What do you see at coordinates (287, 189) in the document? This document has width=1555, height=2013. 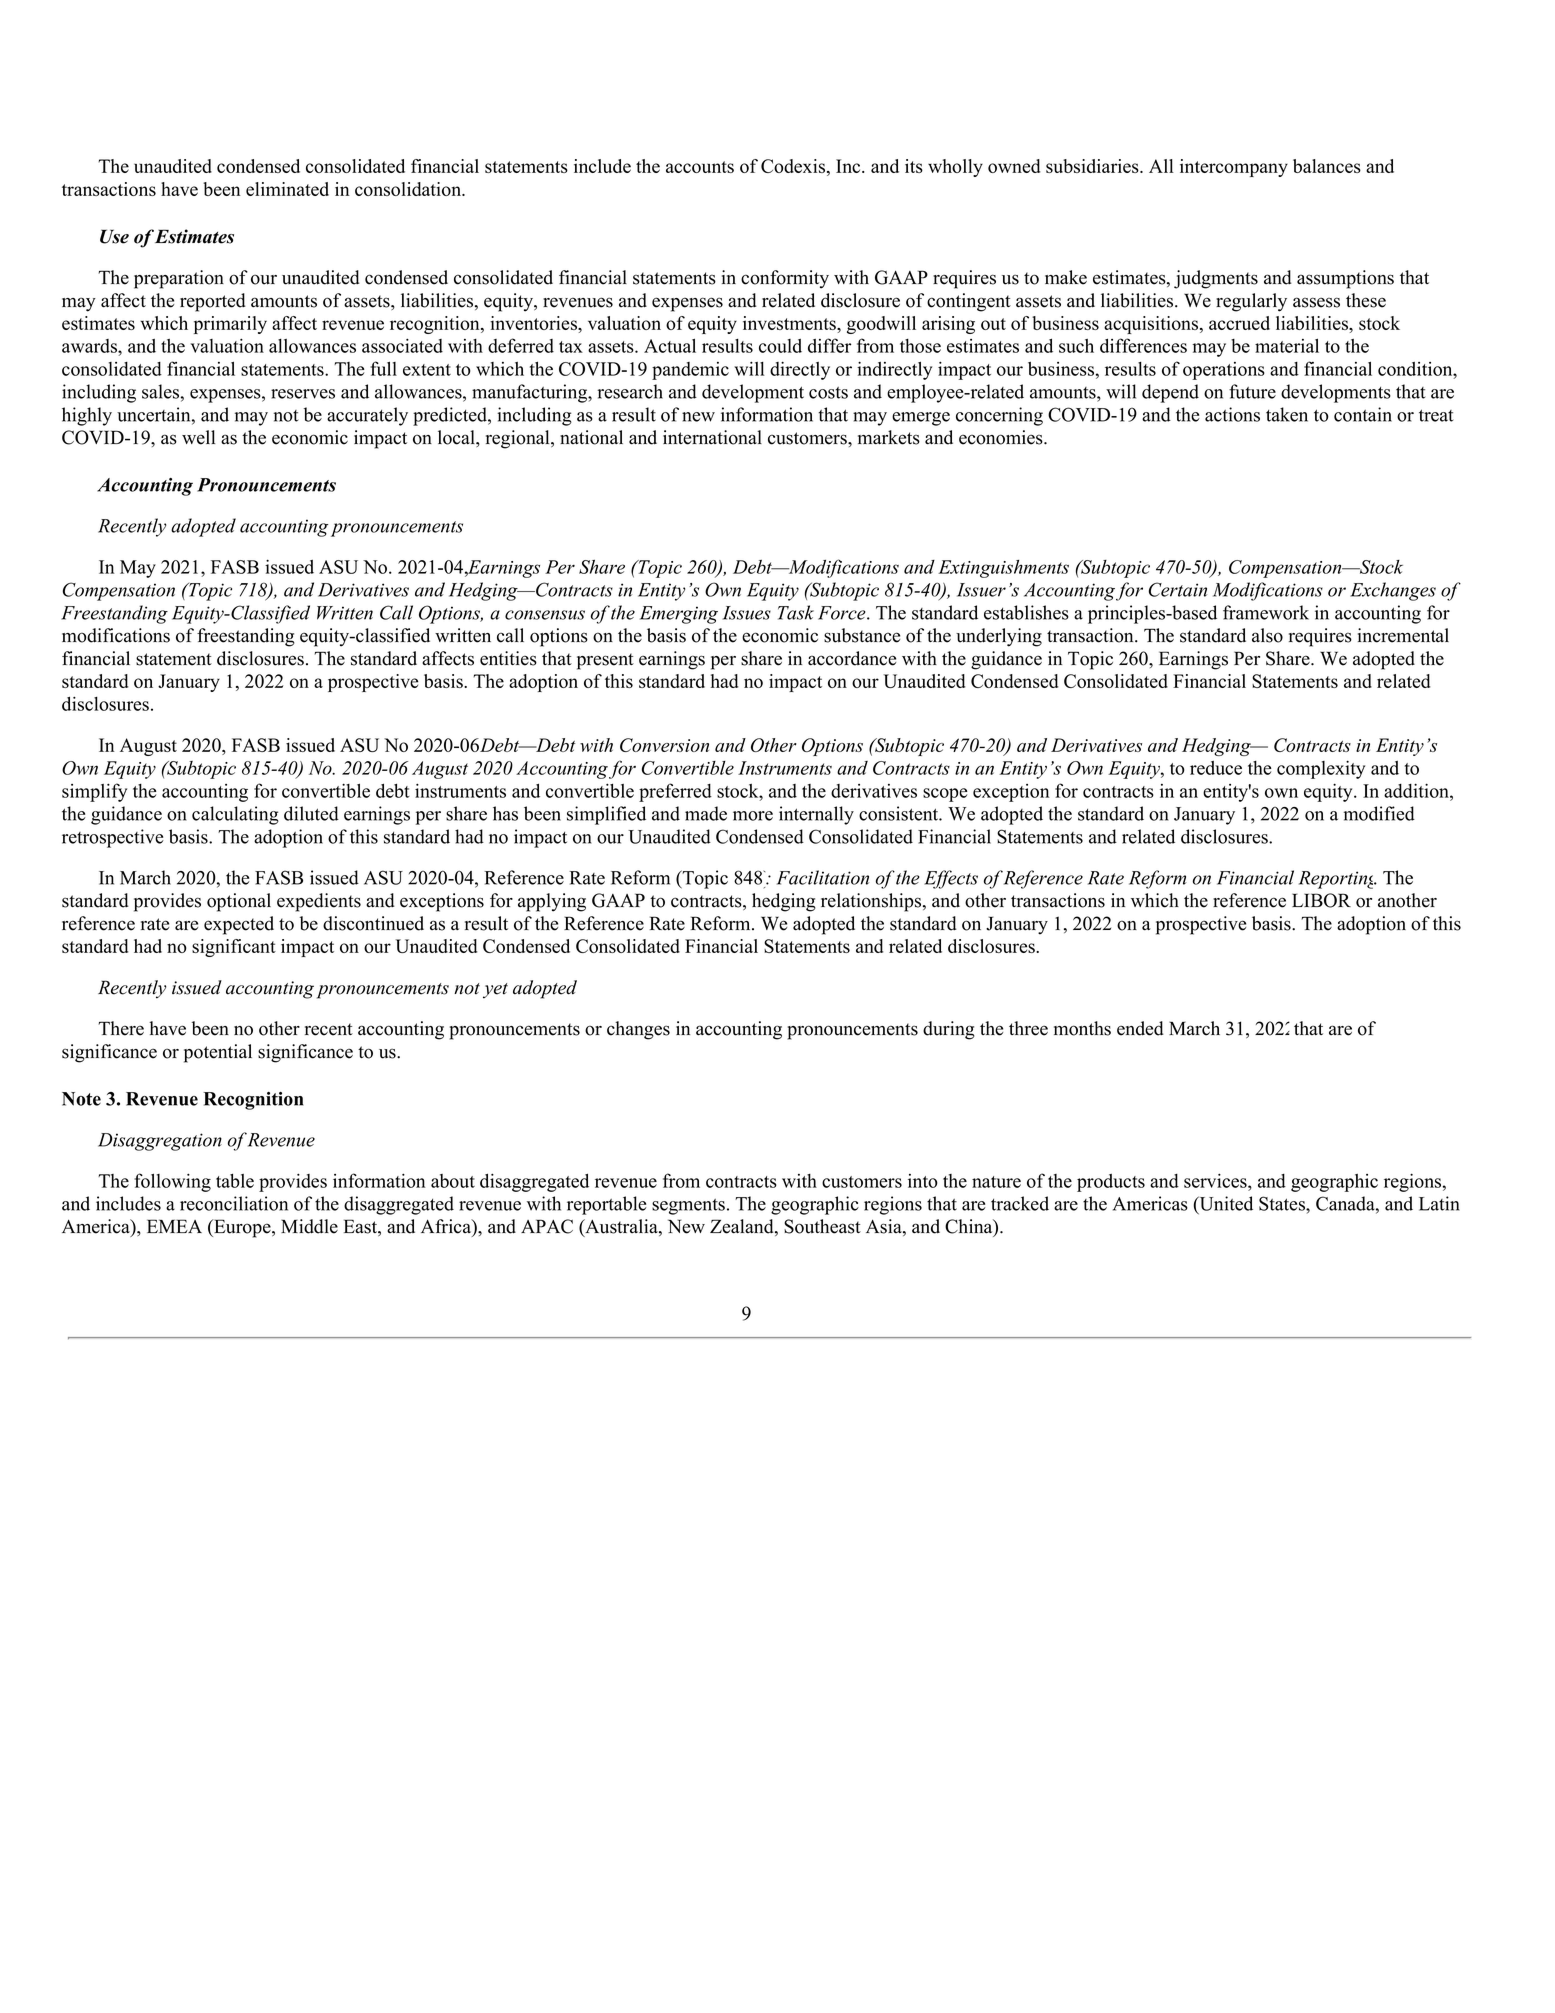 I see `eliminated` at bounding box center [287, 189].
